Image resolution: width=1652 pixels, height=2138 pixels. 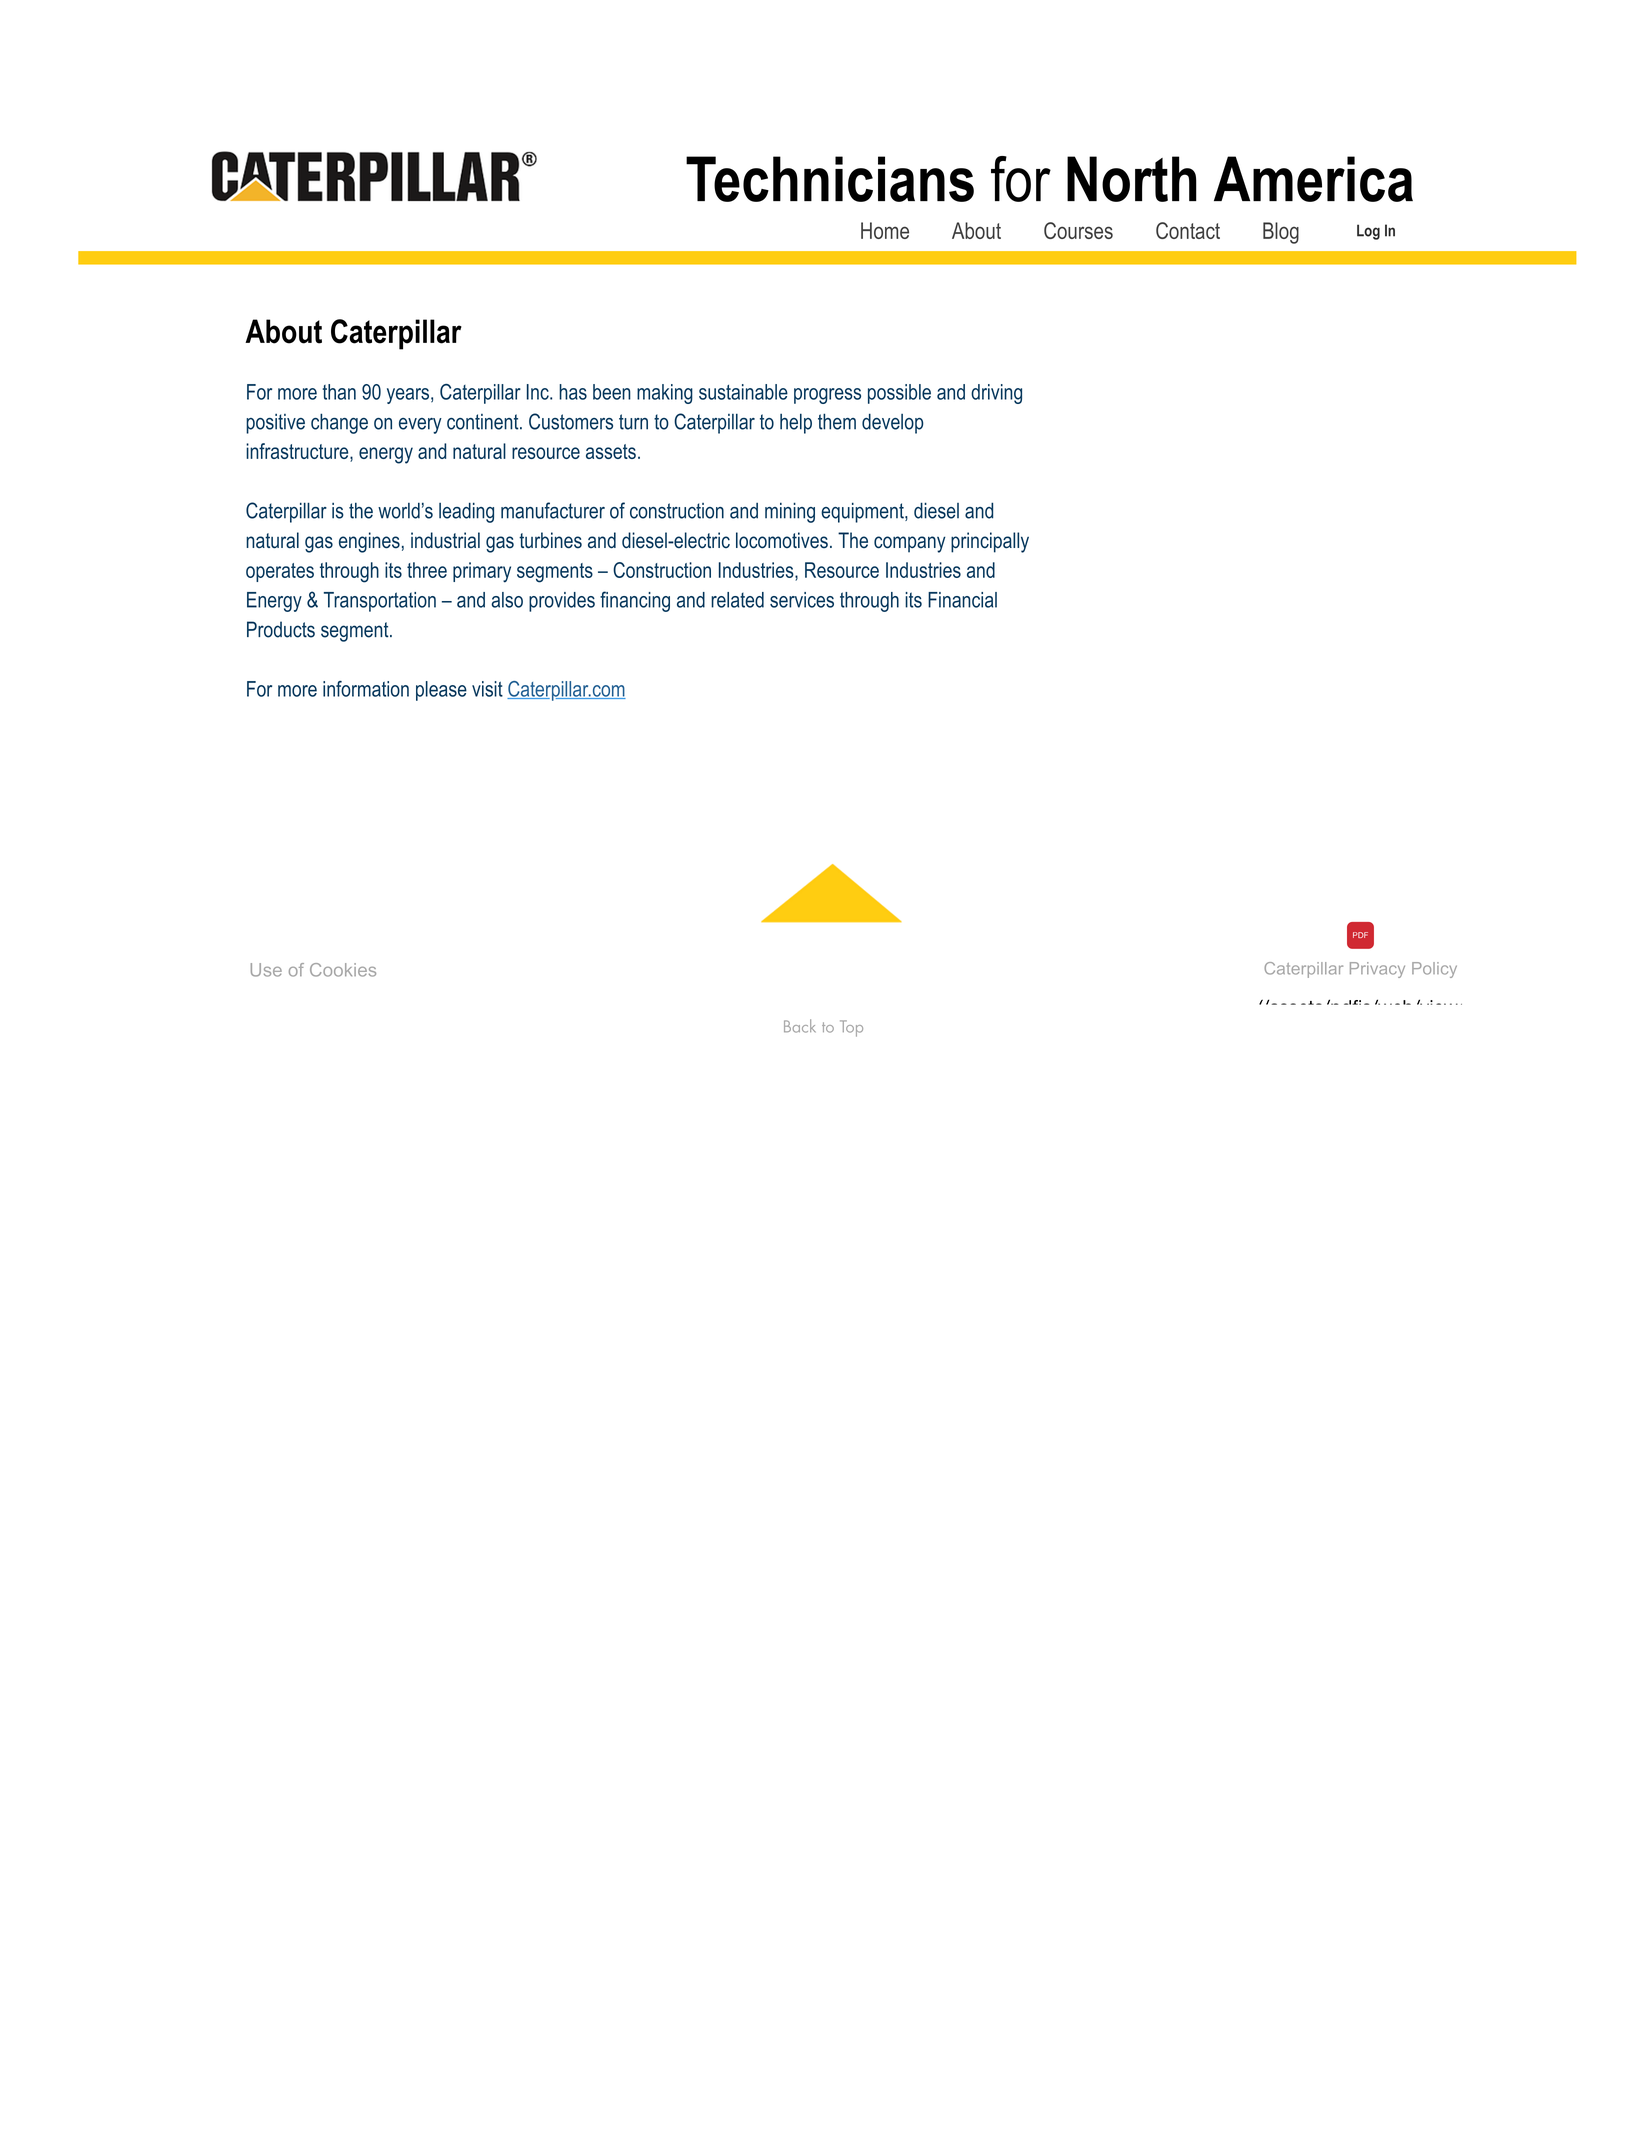 I want to click on Back, so click(x=800, y=1026).
